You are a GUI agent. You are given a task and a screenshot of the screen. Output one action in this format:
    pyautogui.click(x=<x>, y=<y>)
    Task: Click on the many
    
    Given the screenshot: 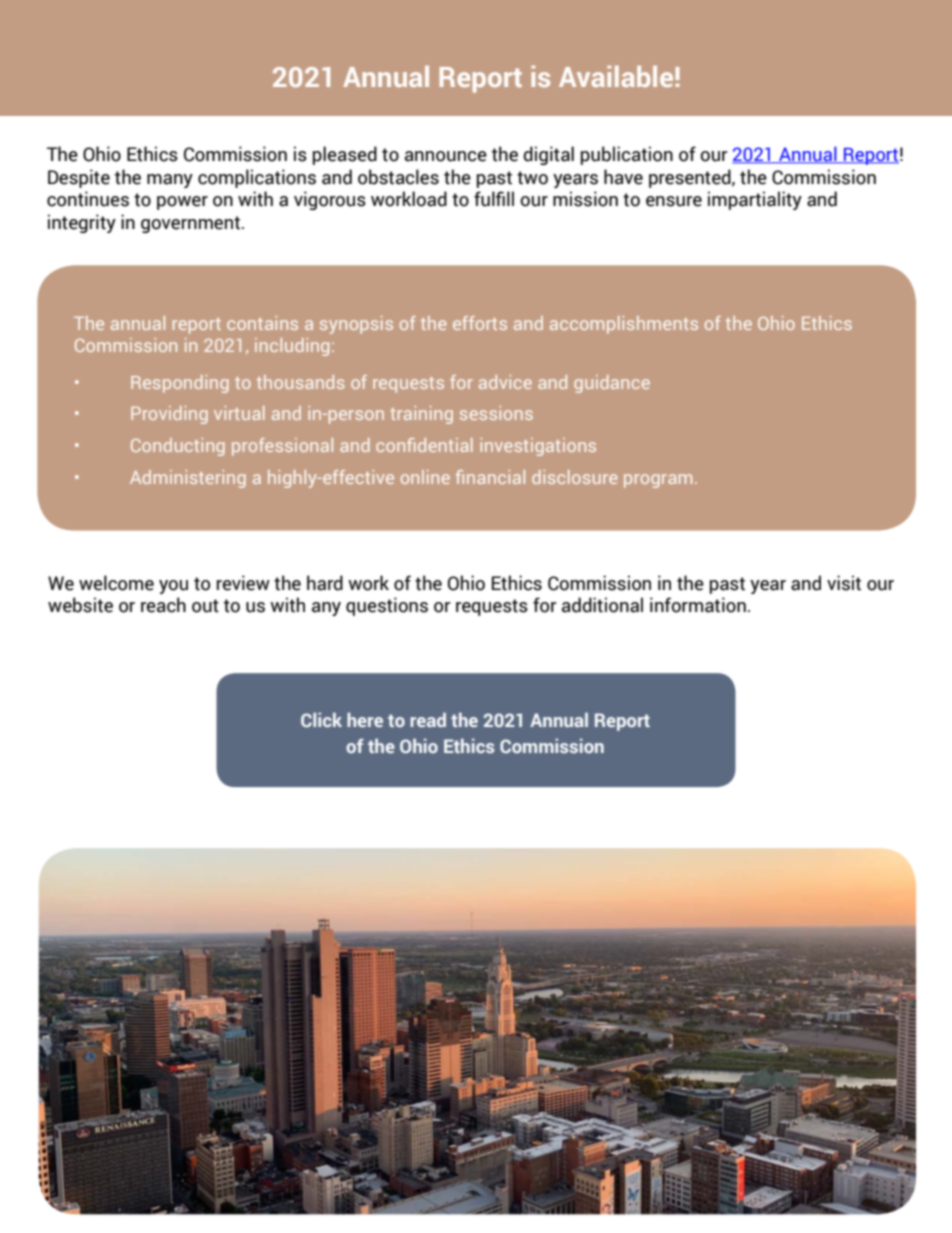 What is the action you would take?
    pyautogui.click(x=170, y=181)
